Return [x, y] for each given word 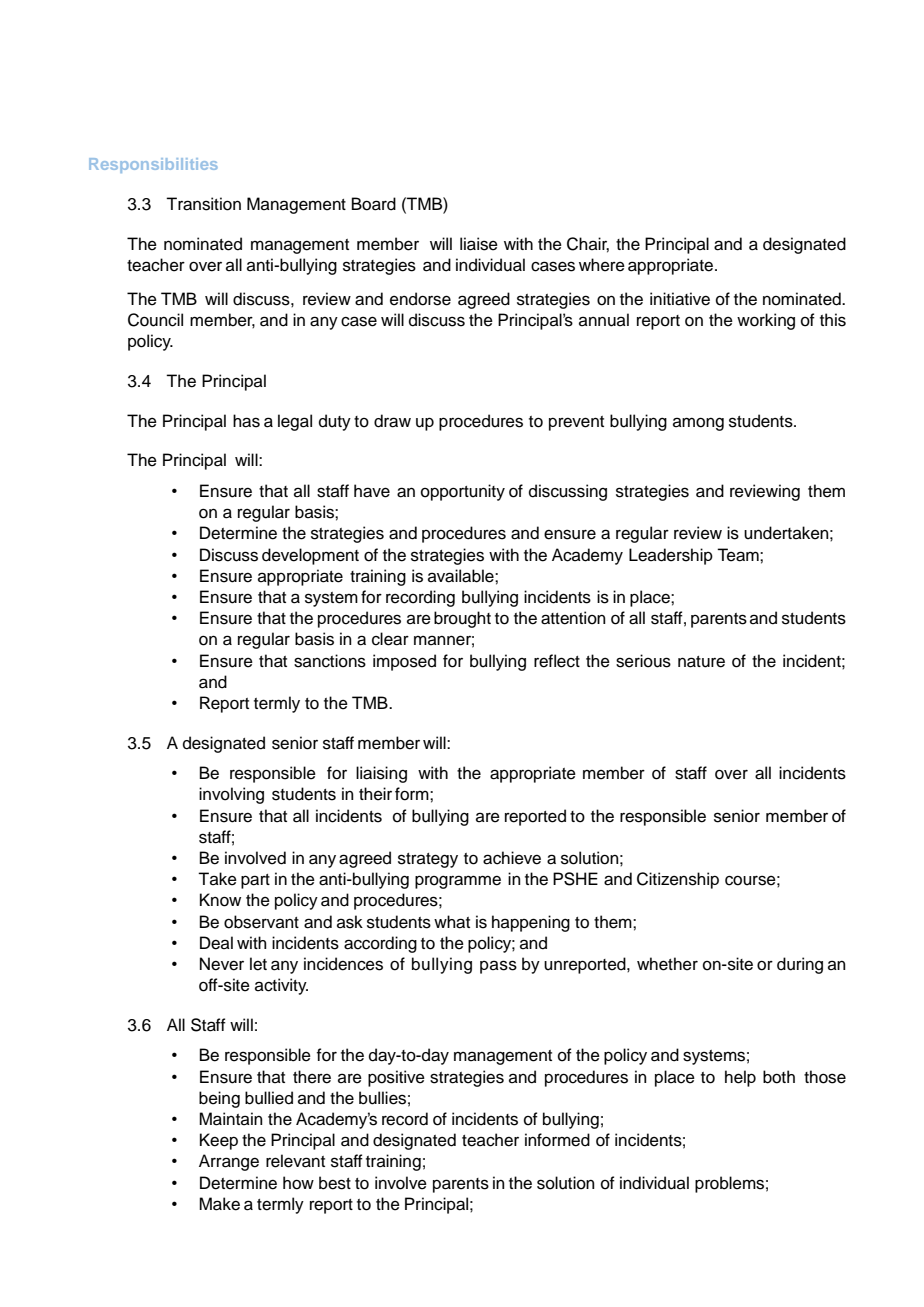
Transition [203, 204]
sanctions [330, 661]
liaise [479, 244]
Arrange [229, 1162]
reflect [557, 661]
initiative [680, 299]
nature [701, 662]
